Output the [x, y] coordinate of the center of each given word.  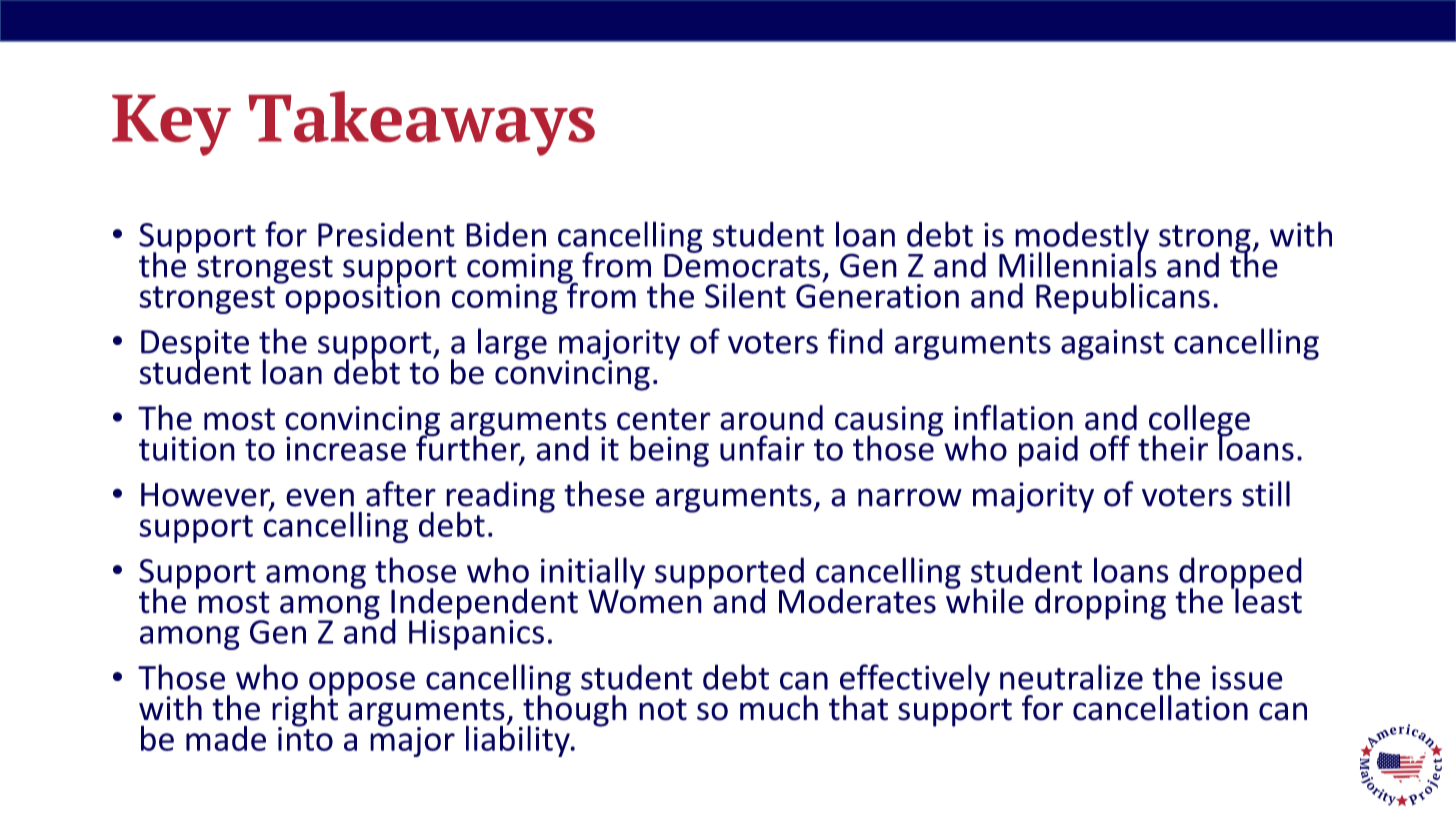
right [305, 711]
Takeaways [422, 123]
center [664, 419]
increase [346, 448]
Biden [506, 234]
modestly [1082, 238]
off [1110, 448]
